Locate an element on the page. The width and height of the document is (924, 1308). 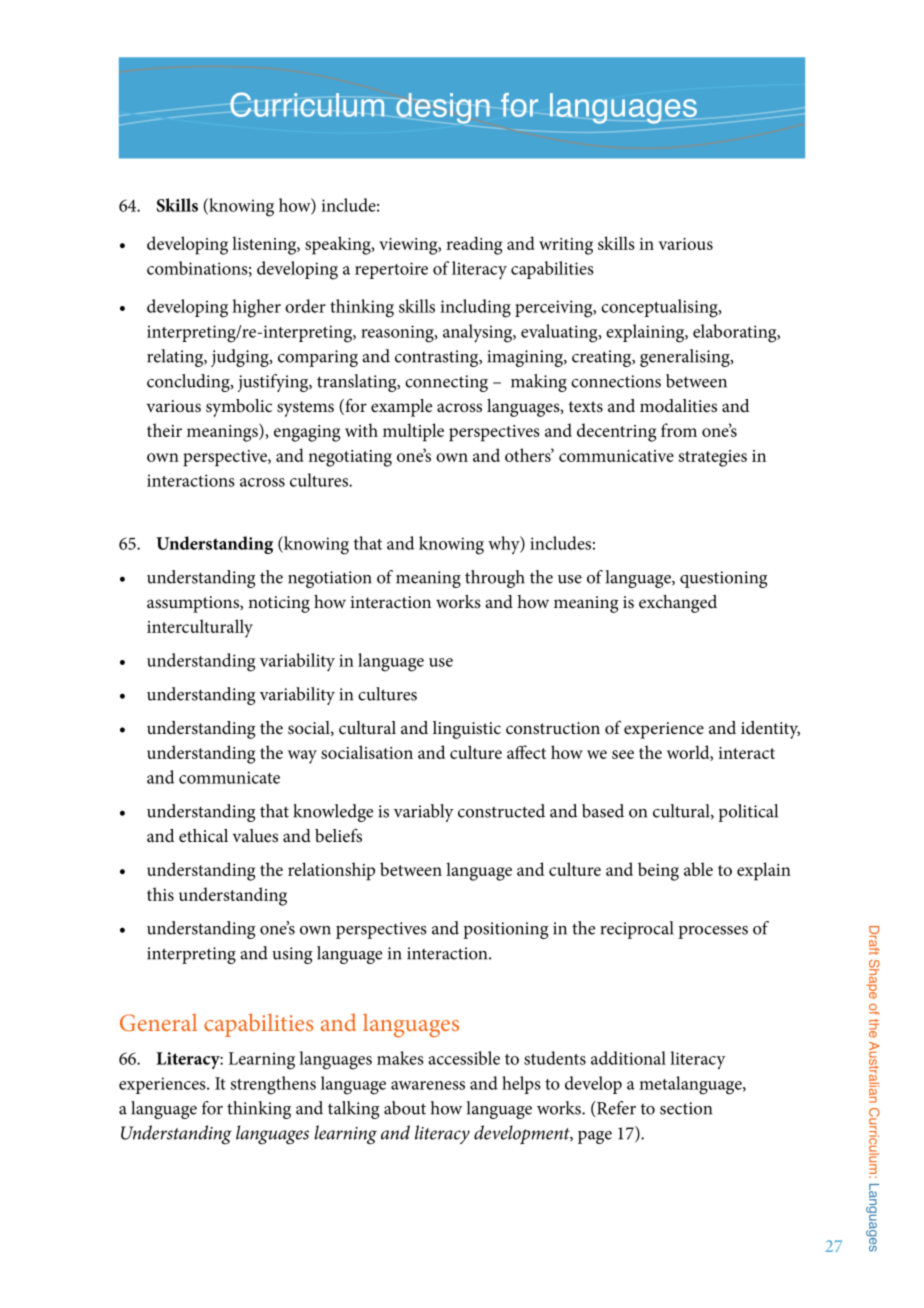
connecting is located at coordinates (446, 383).
